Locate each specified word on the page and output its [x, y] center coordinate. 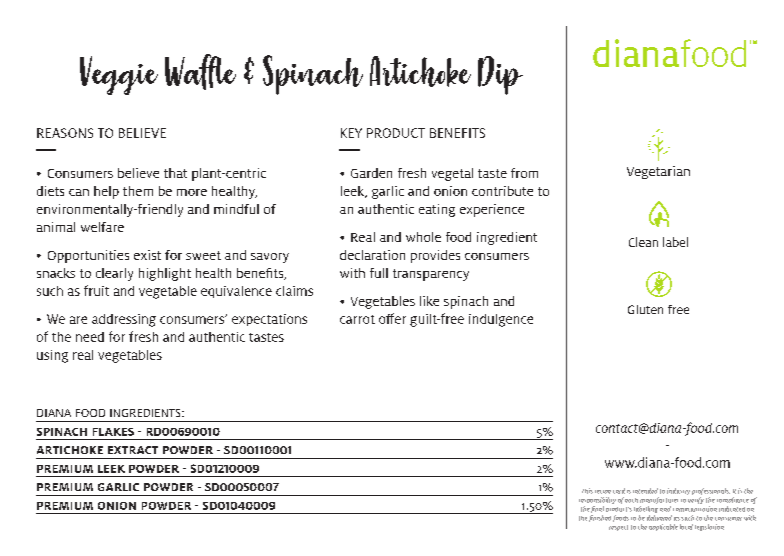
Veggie [119, 75]
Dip [500, 75]
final [597, 509]
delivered [659, 518]
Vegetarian [658, 172]
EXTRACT [133, 450]
